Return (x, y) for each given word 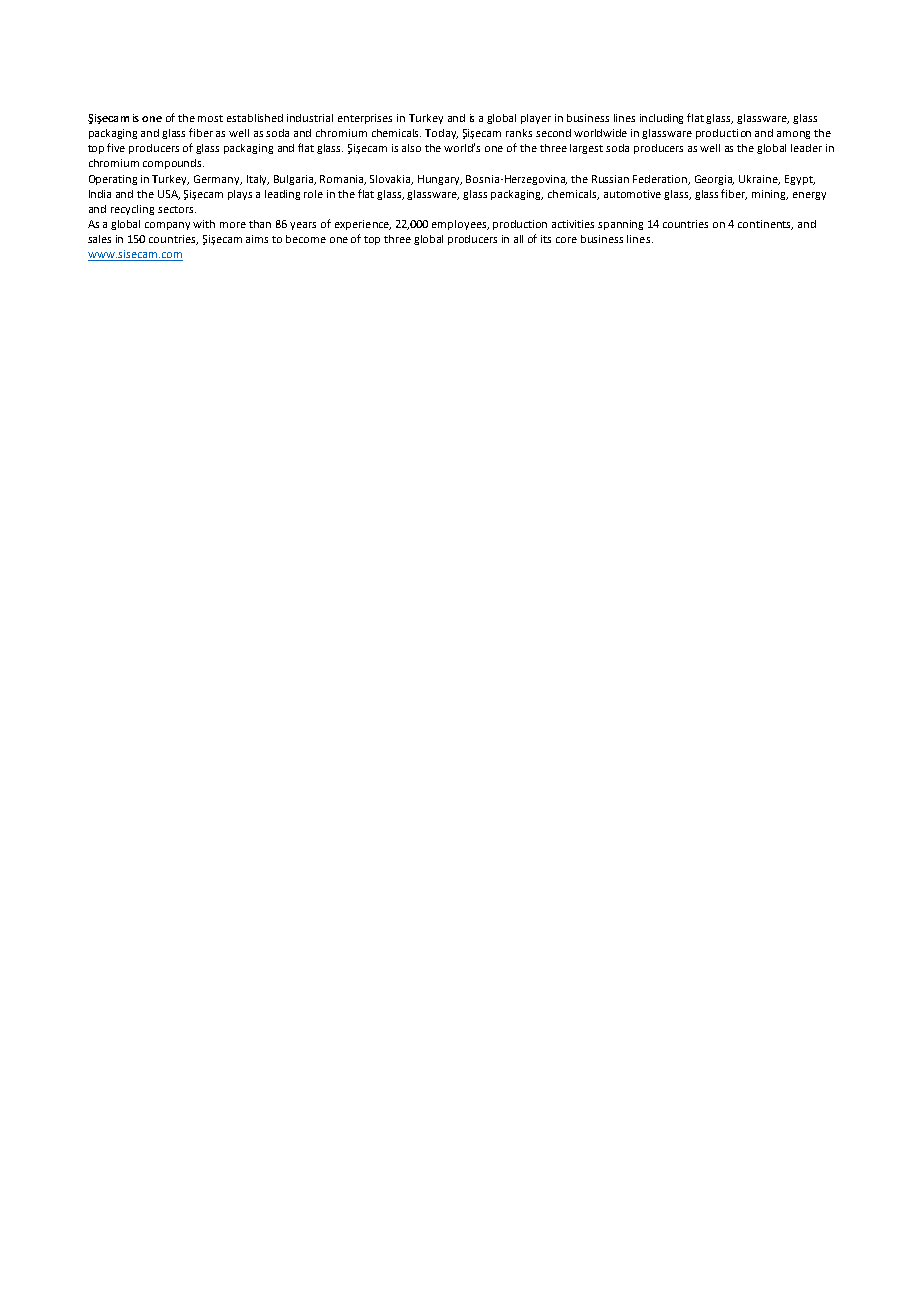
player (536, 119)
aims (257, 239)
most (210, 118)
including (661, 119)
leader (806, 148)
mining (770, 195)
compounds (173, 164)
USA (169, 195)
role (313, 194)
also (411, 148)
